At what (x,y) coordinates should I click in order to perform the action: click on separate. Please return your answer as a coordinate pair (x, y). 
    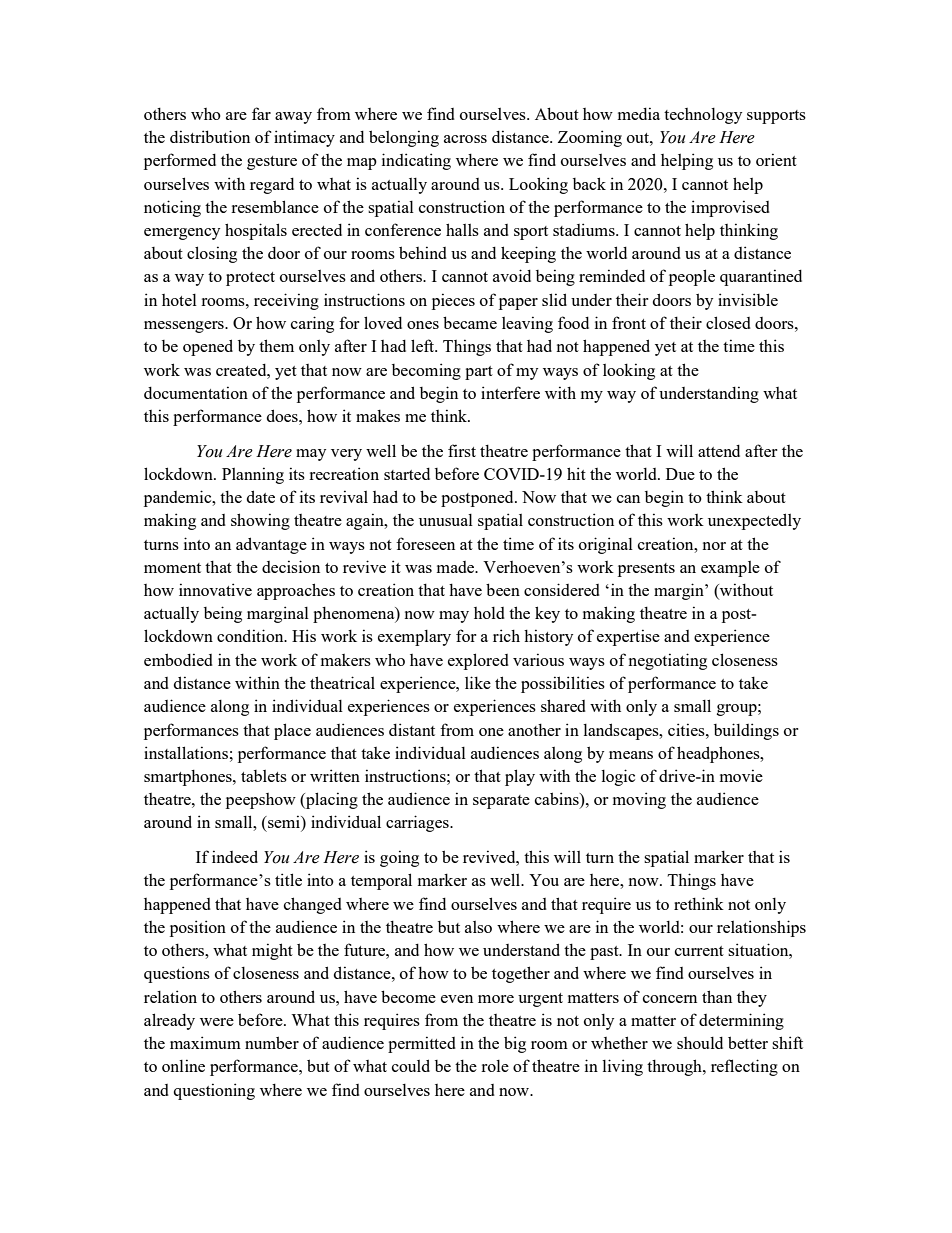
    Looking at the image, I should click on (501, 802).
